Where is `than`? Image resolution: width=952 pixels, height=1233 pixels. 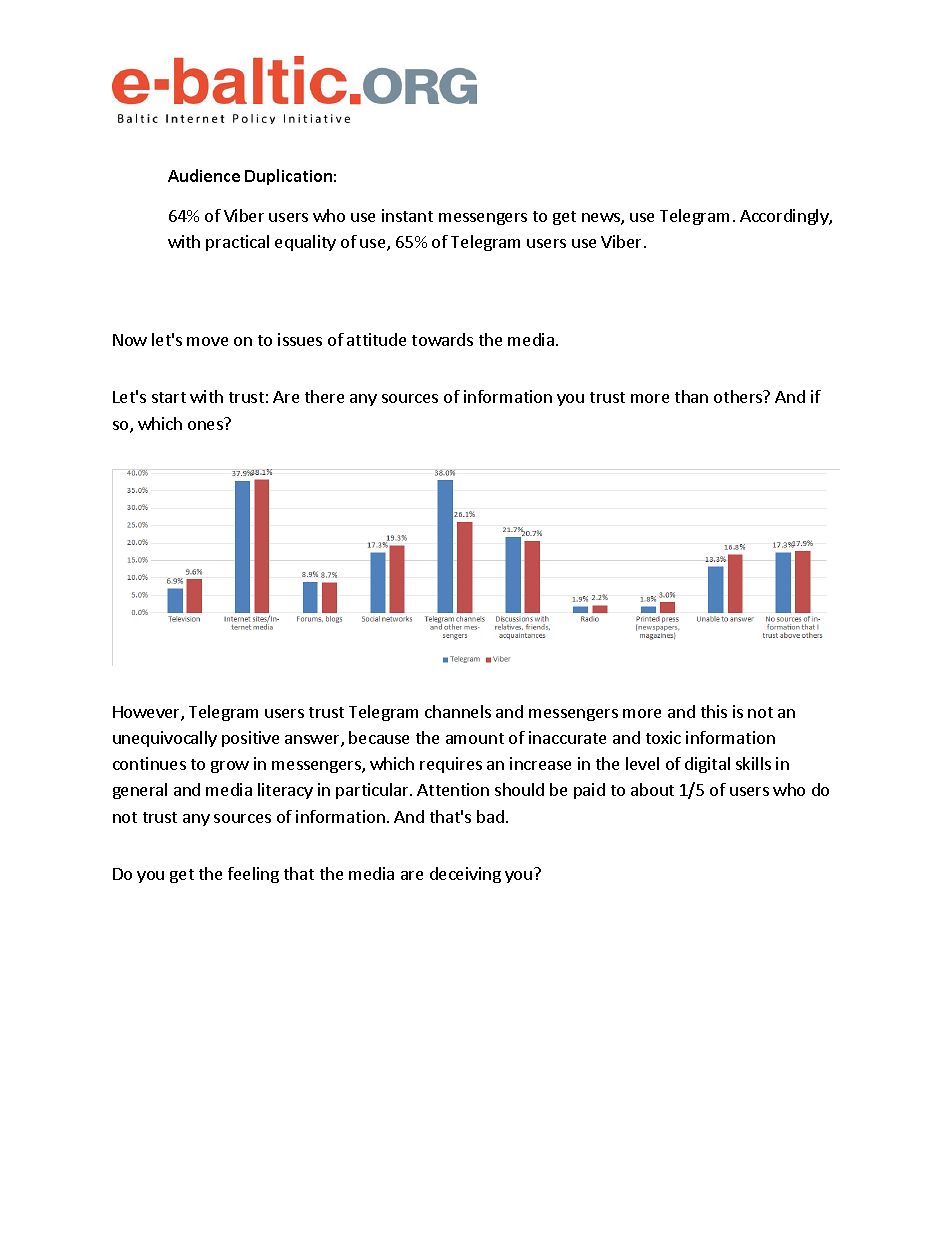 than is located at coordinates (691, 396).
